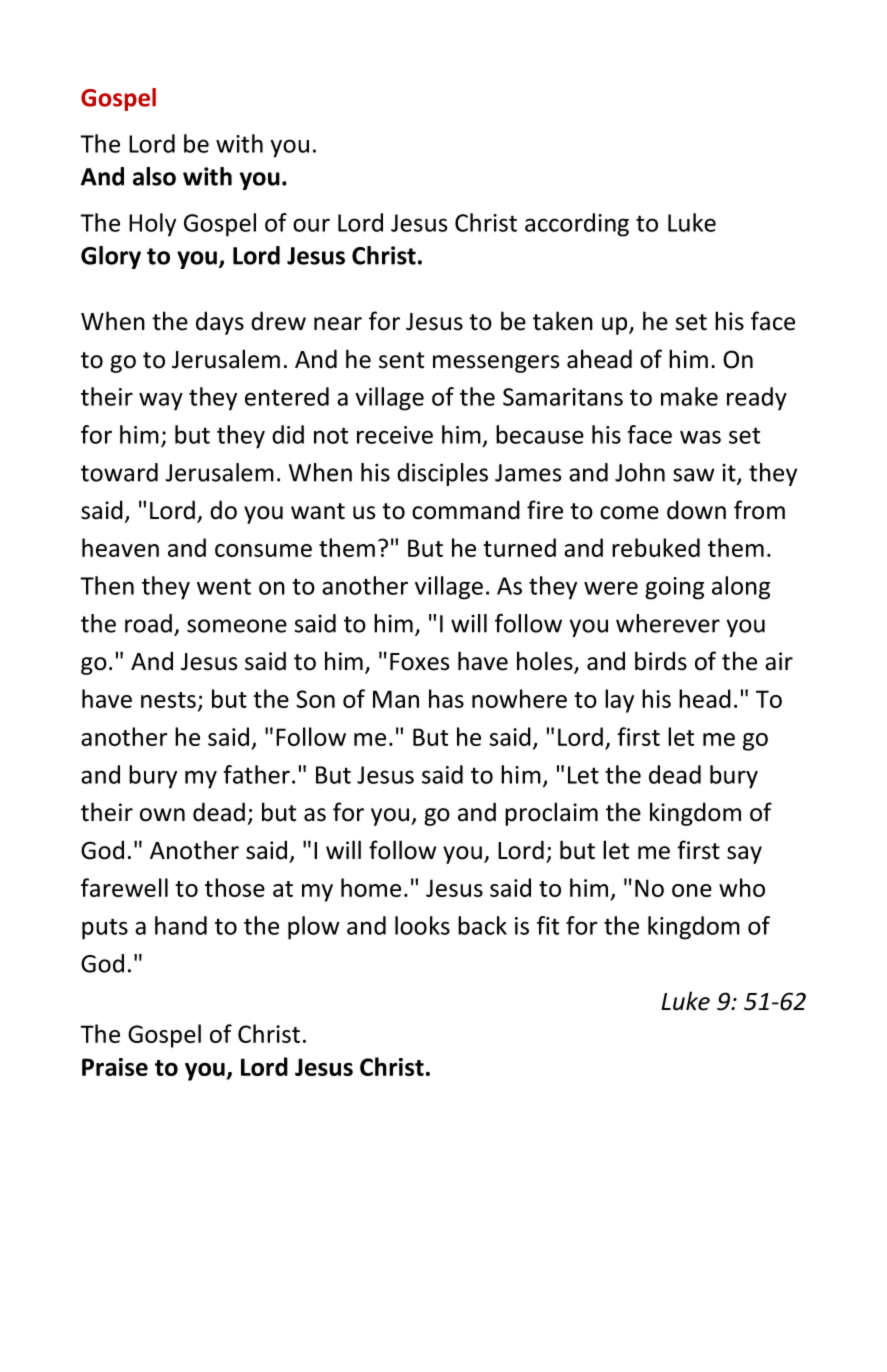 The height and width of the screenshot is (1372, 887). I want to click on our, so click(311, 225).
